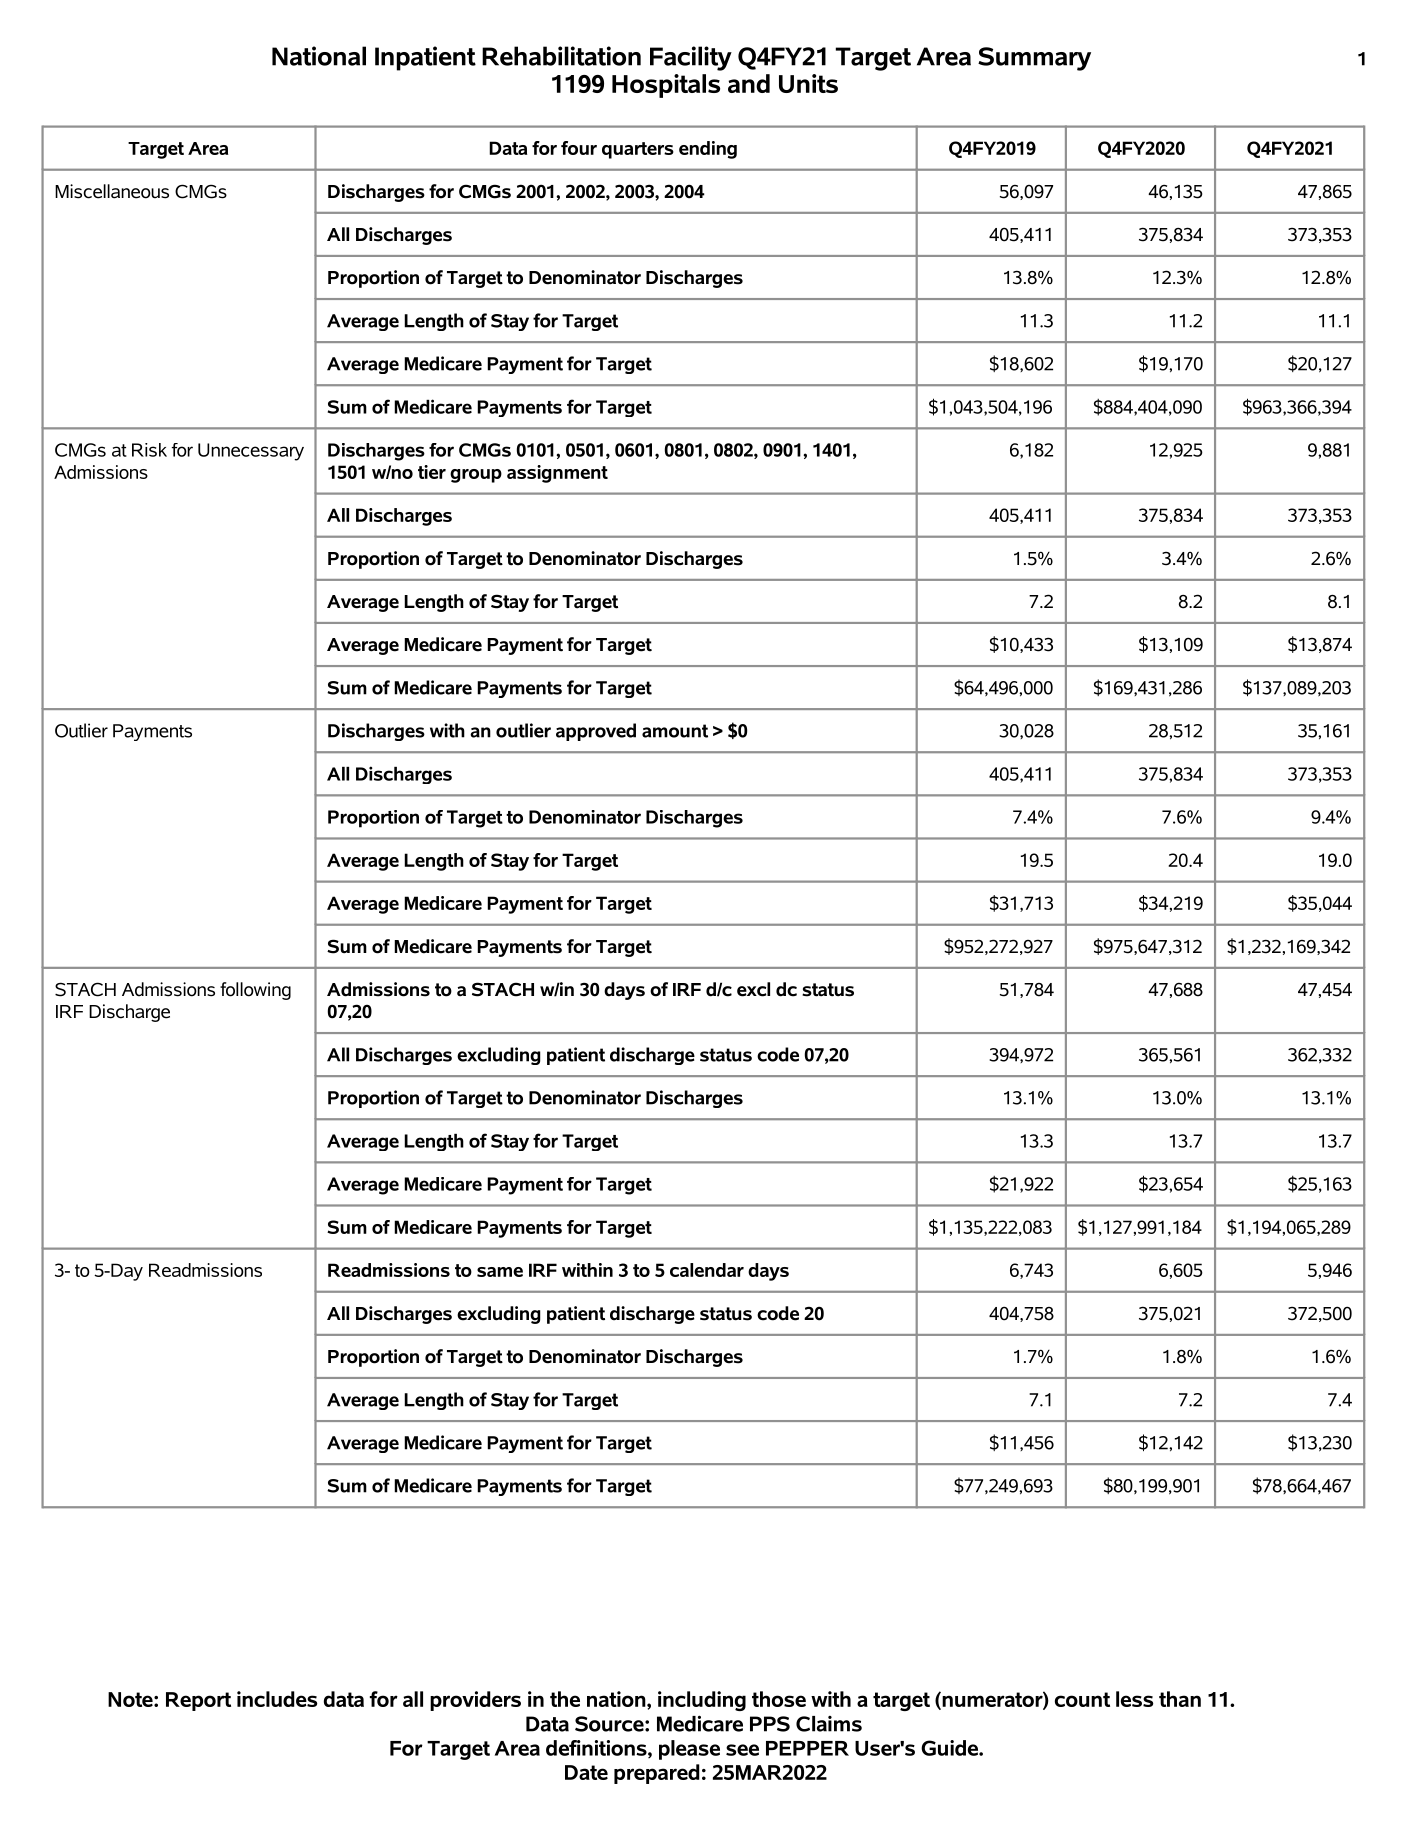  I want to click on less, so click(1134, 1699).
